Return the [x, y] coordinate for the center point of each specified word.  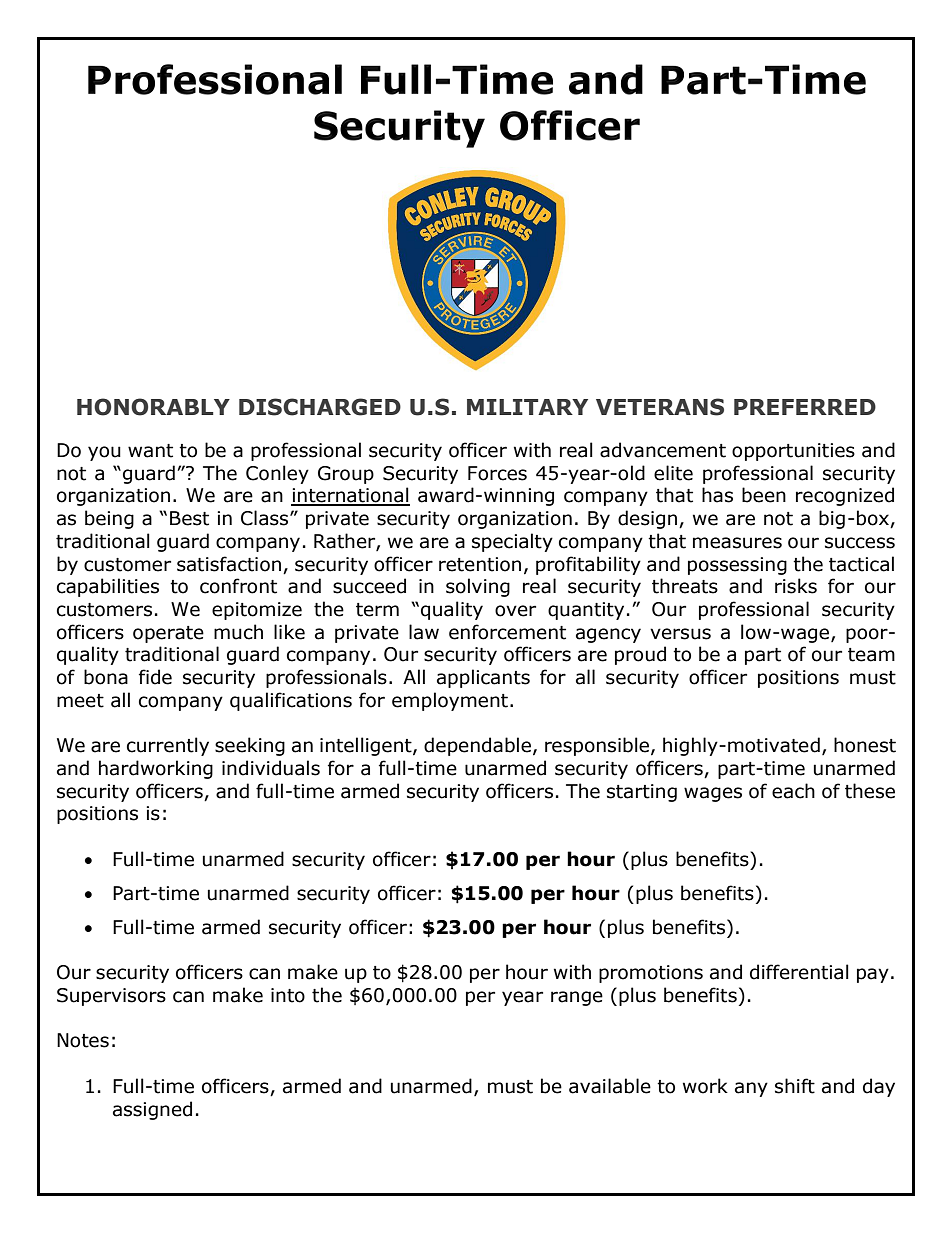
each [793, 791]
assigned [152, 1110]
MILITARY [527, 407]
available [610, 1086]
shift [795, 1086]
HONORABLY [153, 407]
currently [168, 746]
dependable [477, 746]
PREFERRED [805, 407]
